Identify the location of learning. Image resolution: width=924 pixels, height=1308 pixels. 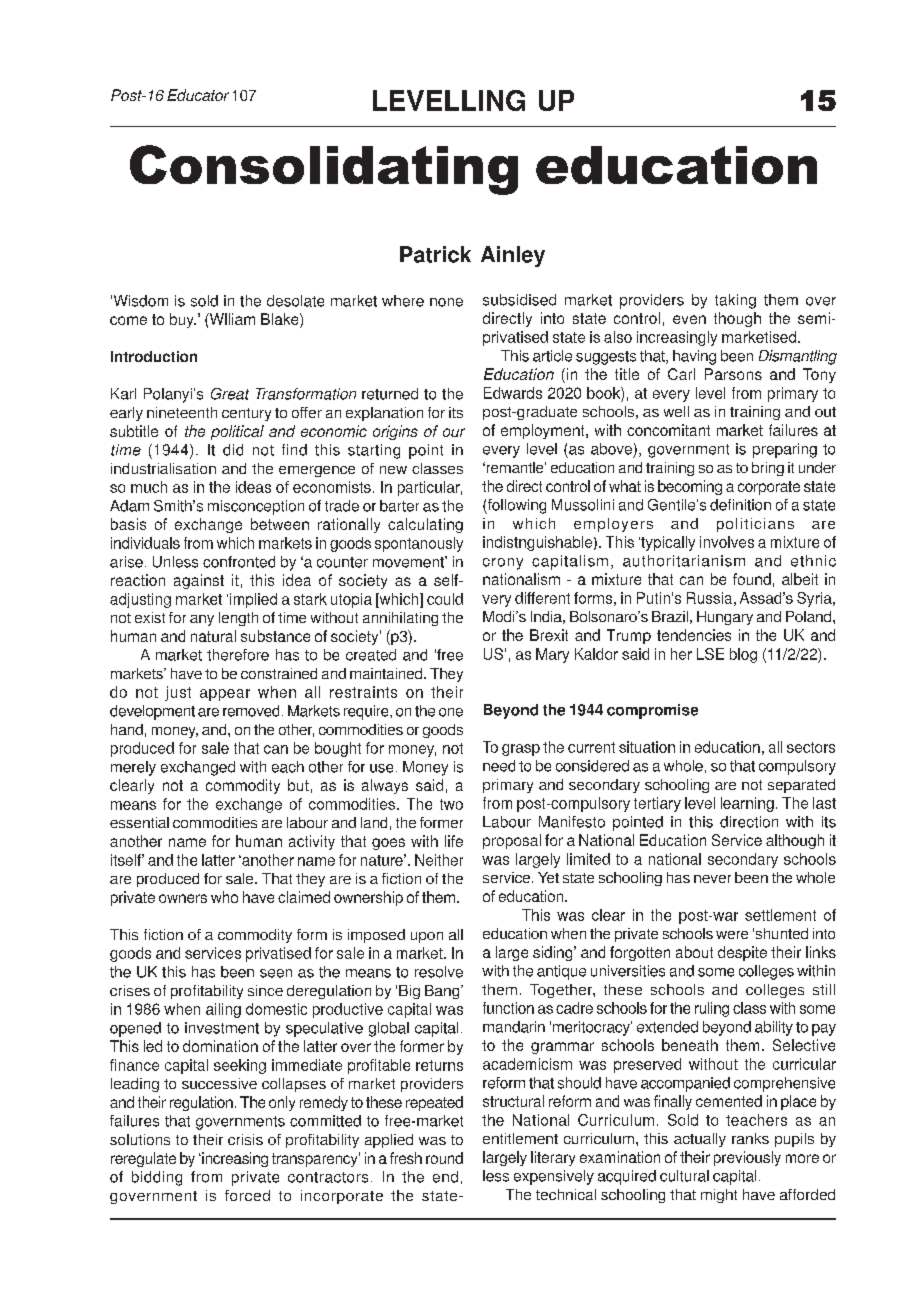
(747, 804).
